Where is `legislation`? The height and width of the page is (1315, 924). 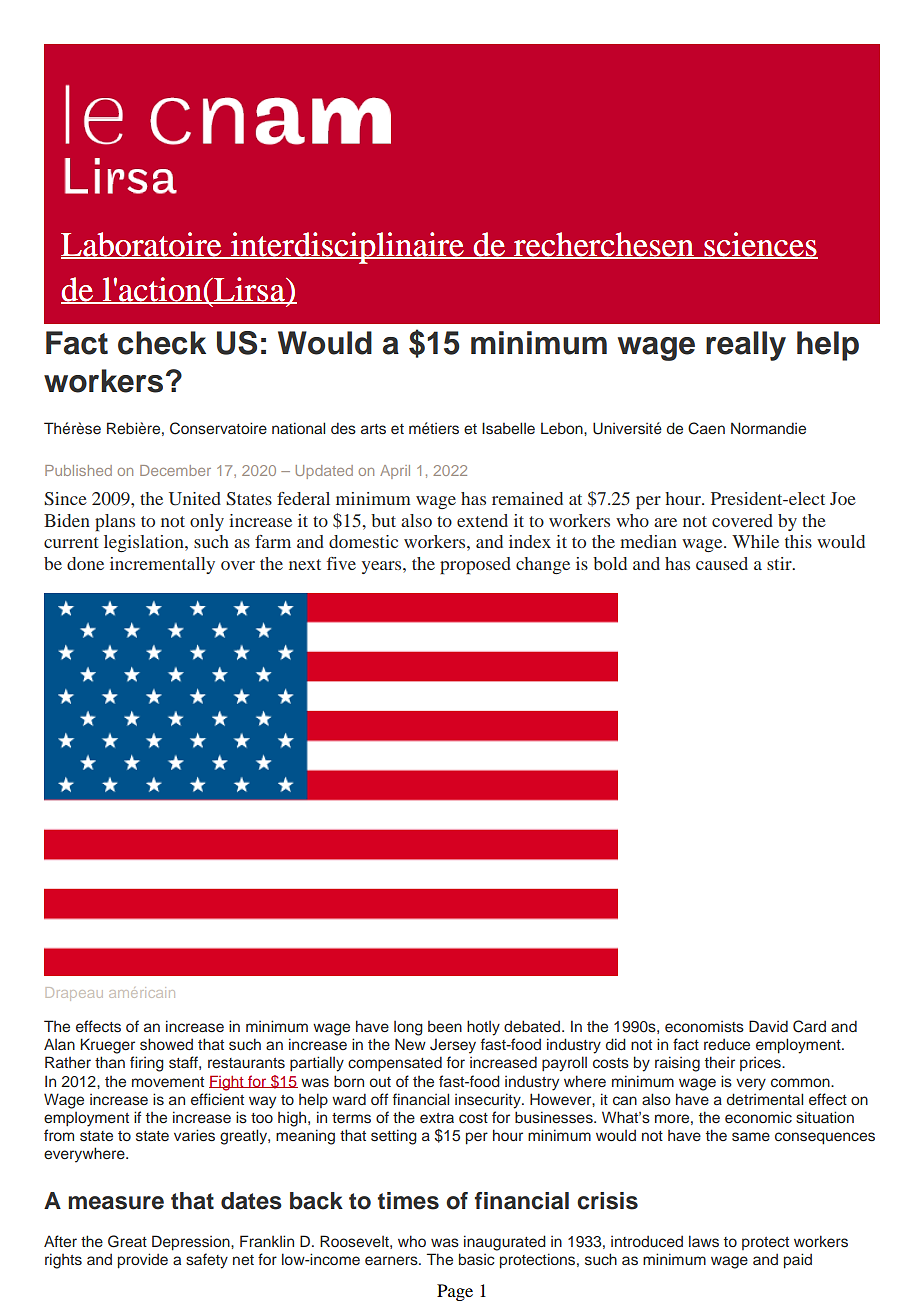 legislation is located at coordinates (145, 543).
